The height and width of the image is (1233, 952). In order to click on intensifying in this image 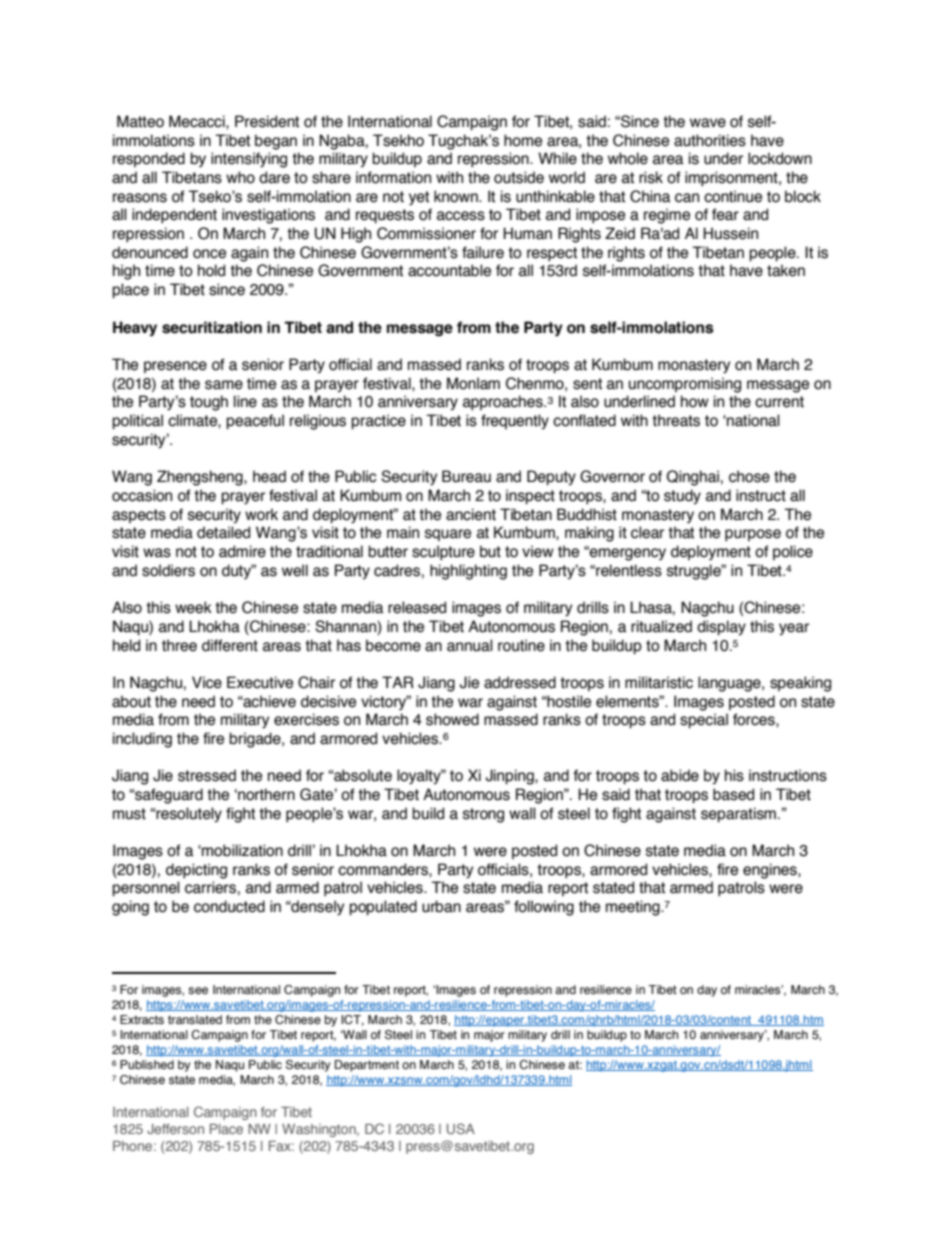, I will do `click(249, 160)`.
